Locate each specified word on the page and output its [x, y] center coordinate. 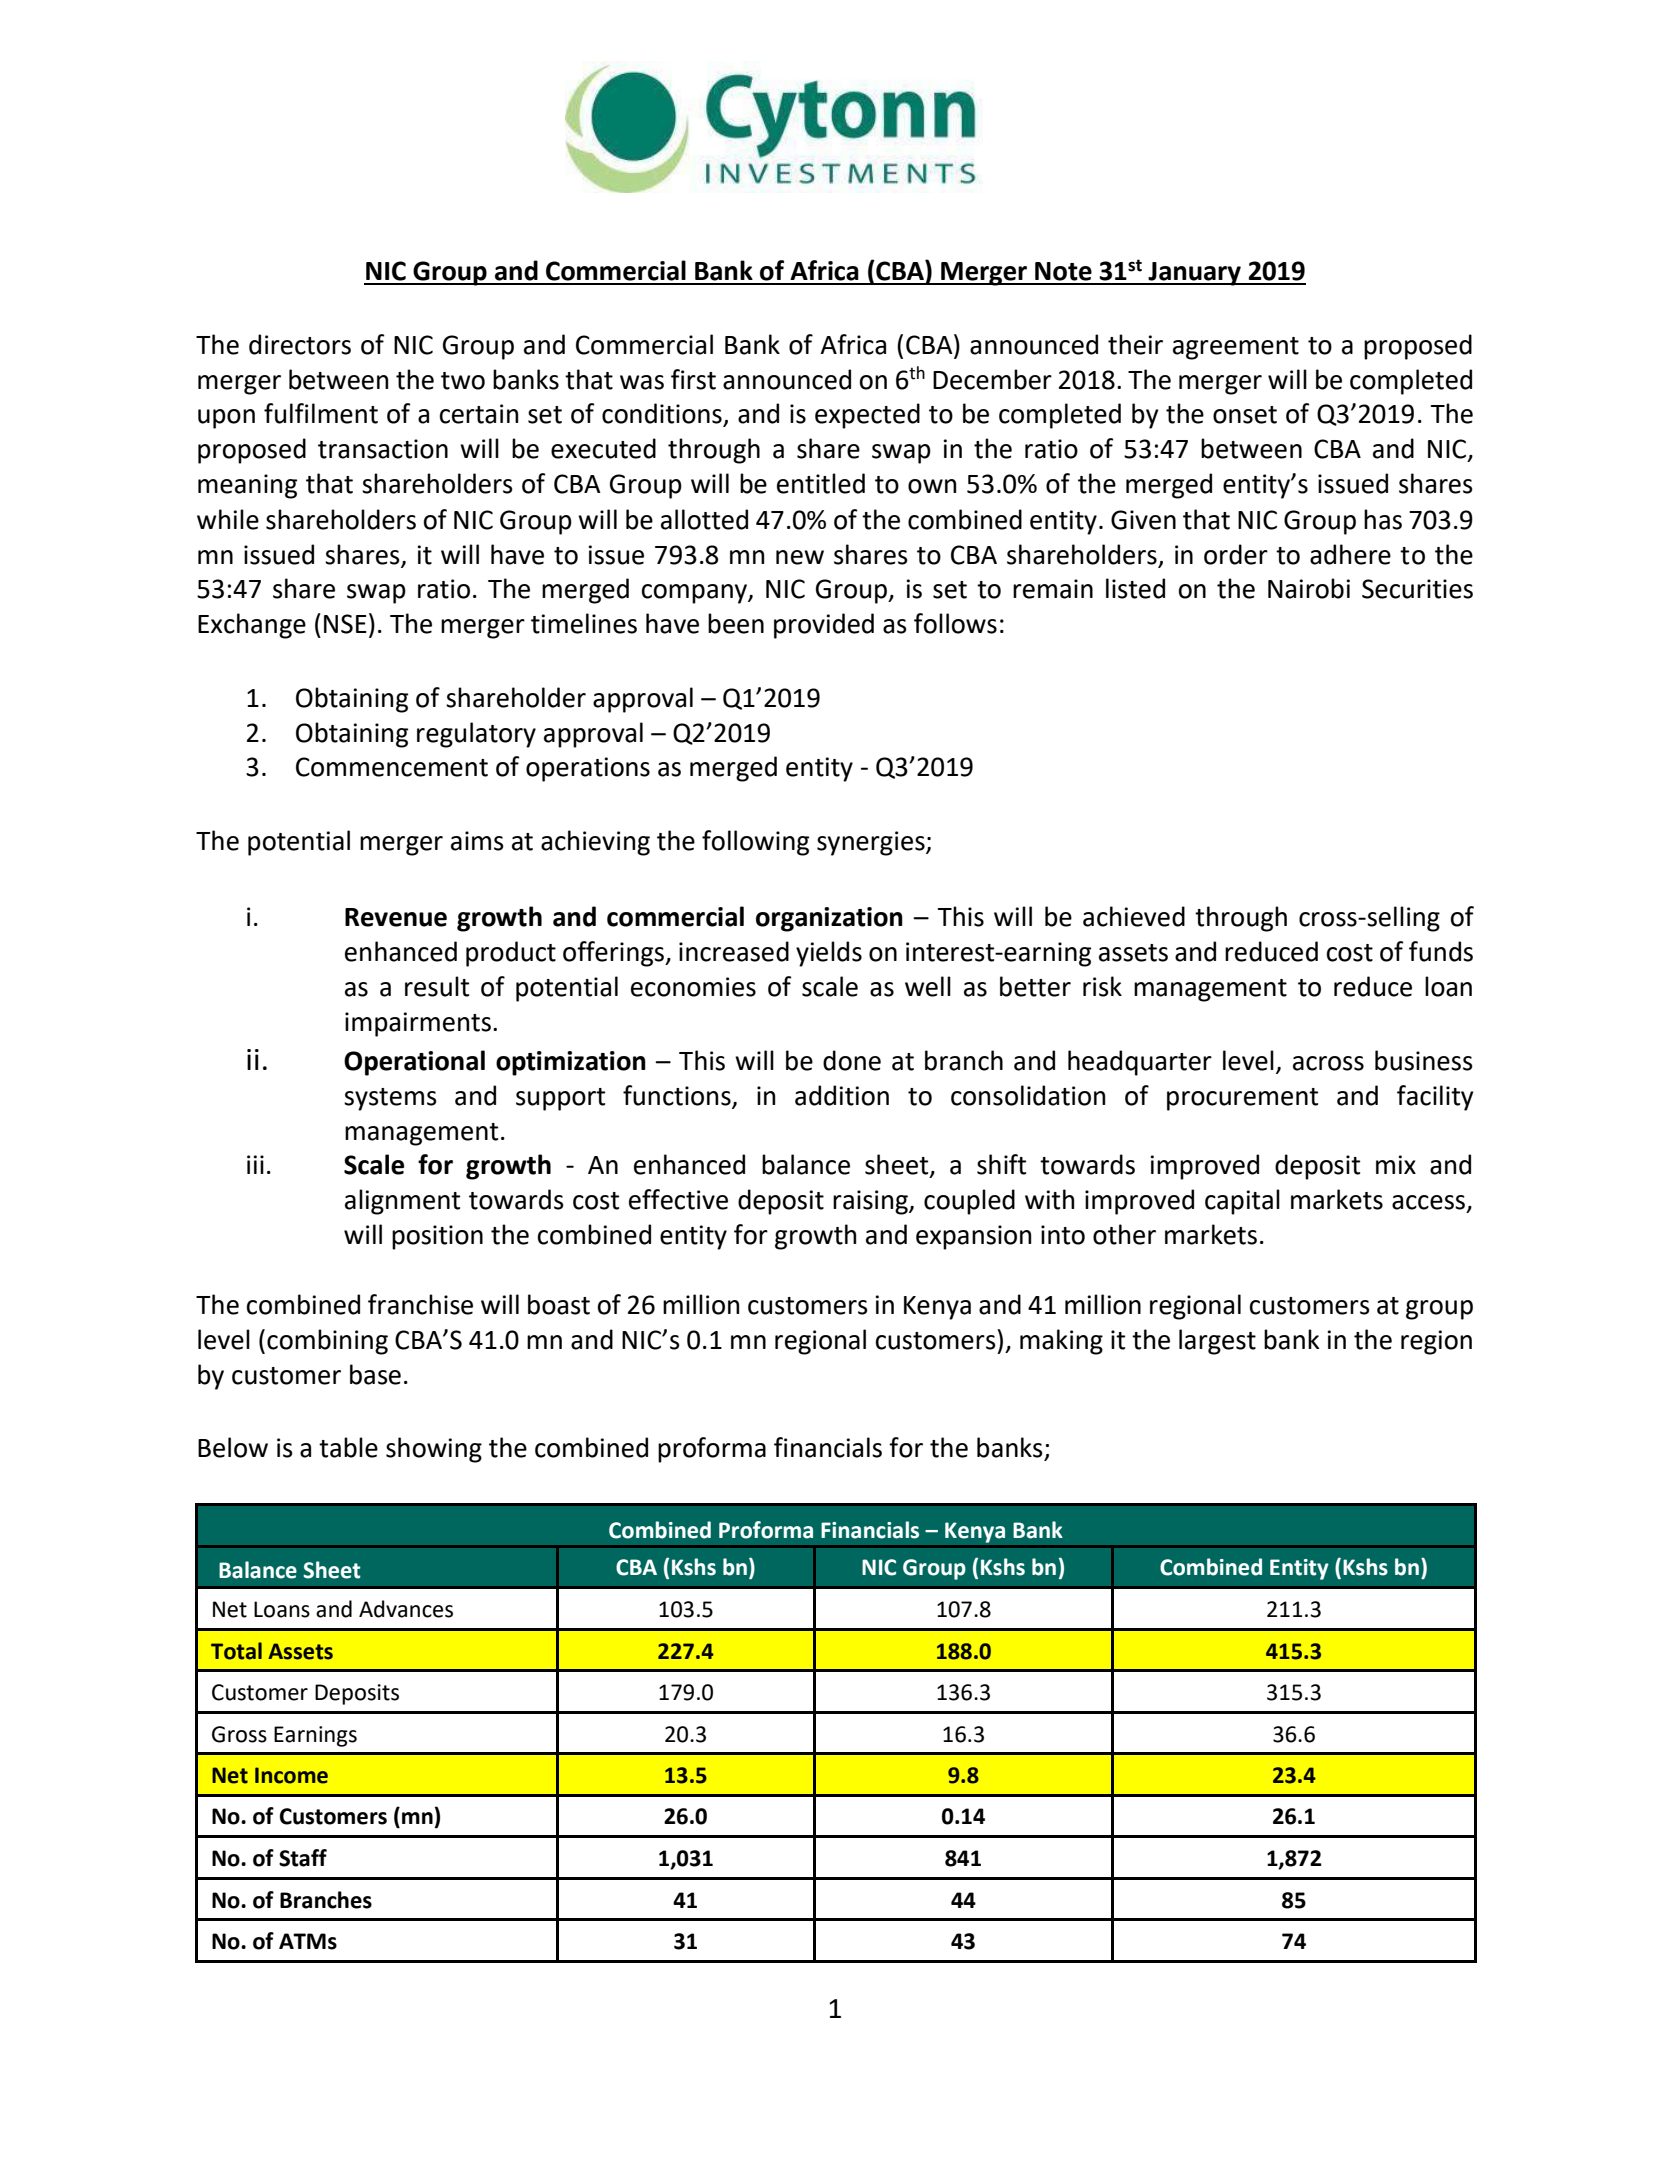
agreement [1236, 348]
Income [291, 1775]
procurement [1242, 1099]
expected [867, 416]
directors [300, 344]
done [852, 1060]
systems [390, 1099]
